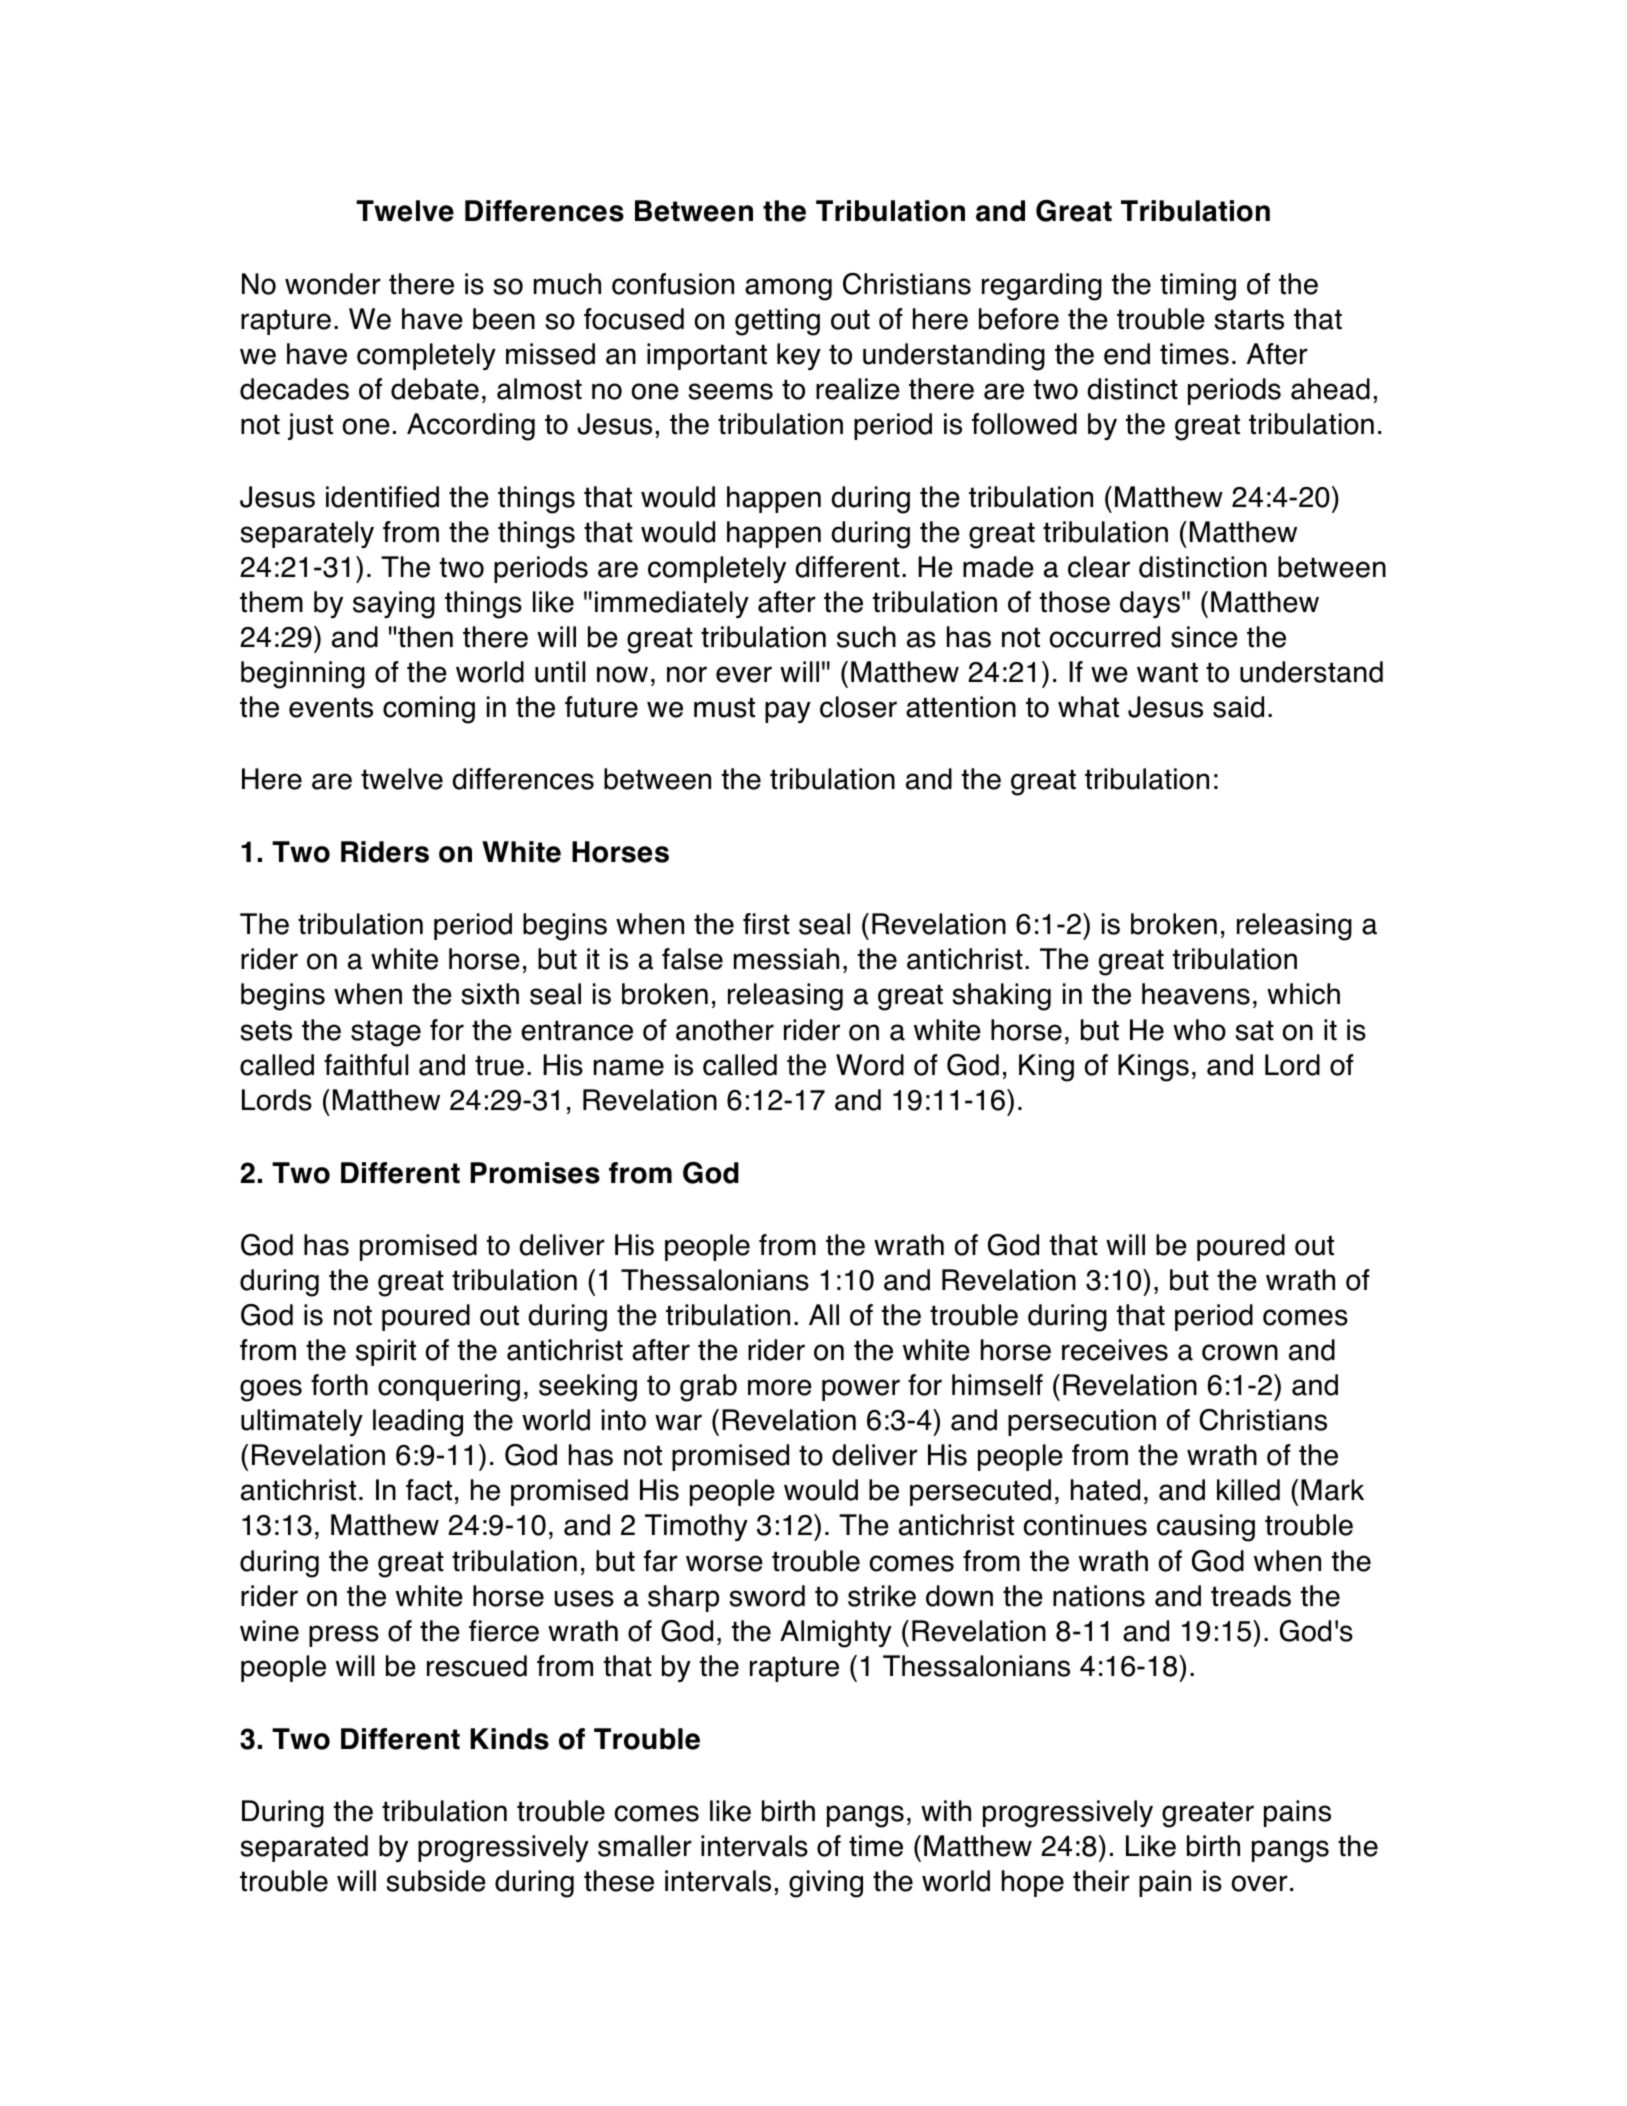 This document has height=2106, width=1627. Describe the element at coordinates (1199, 1030) in the document. I see `who` at that location.
